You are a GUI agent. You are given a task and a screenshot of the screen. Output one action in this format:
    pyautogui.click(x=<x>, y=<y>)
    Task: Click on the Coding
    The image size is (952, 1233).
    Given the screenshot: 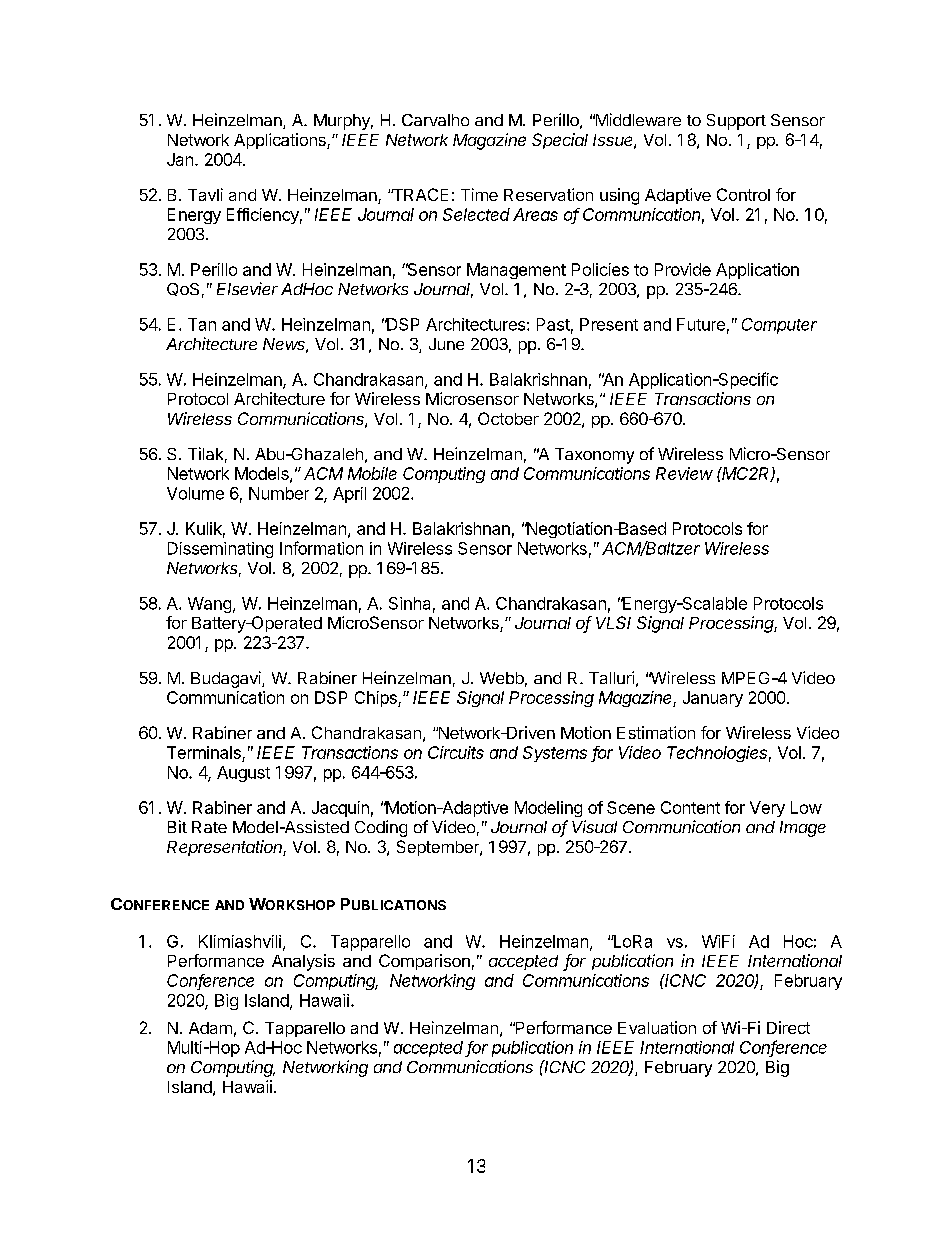 What is the action you would take?
    pyautogui.click(x=381, y=828)
